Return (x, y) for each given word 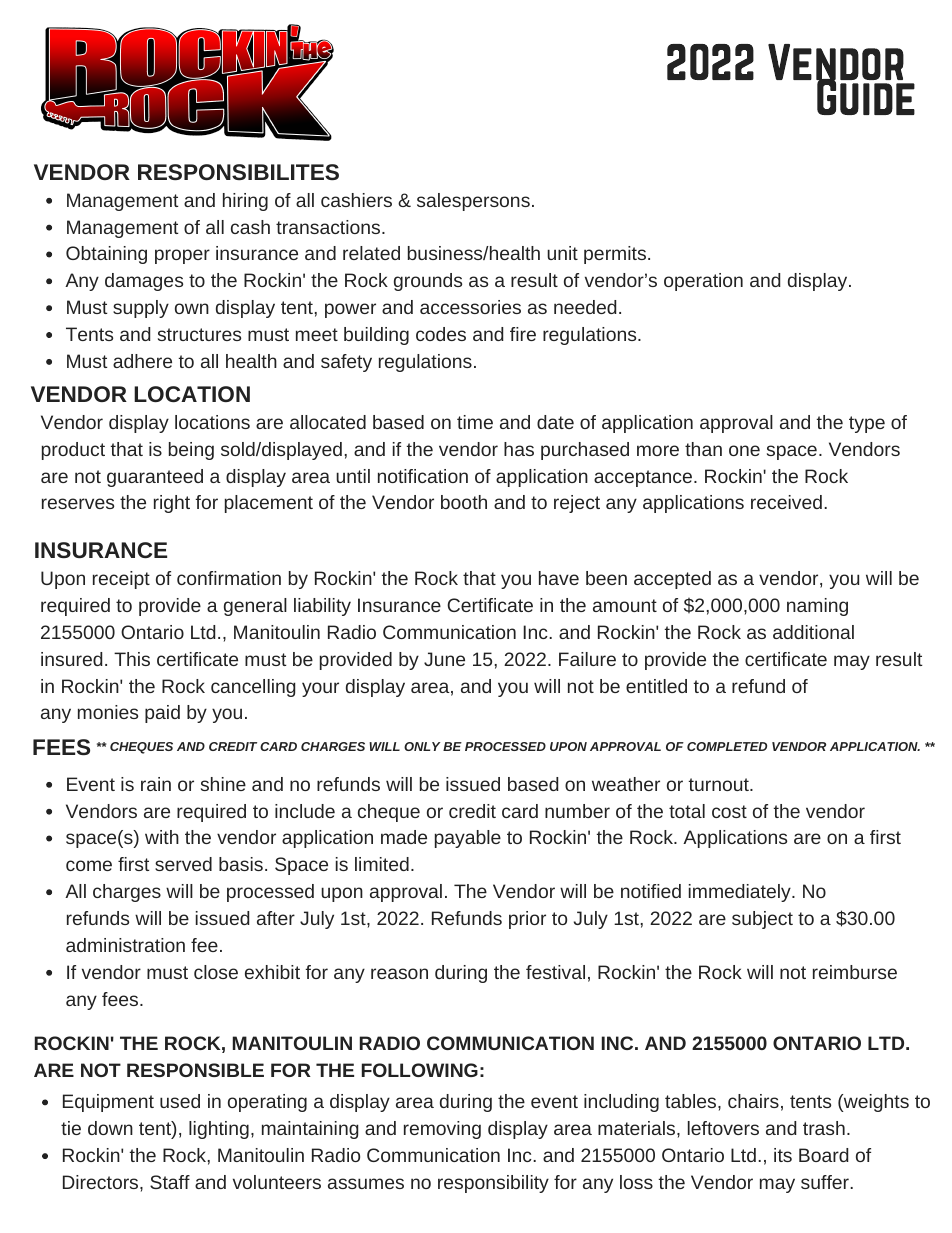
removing (442, 1130)
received (786, 502)
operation (703, 282)
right (172, 504)
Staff (170, 1182)
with (162, 837)
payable (468, 839)
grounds (428, 282)
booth (464, 502)
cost (729, 811)
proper (182, 256)
